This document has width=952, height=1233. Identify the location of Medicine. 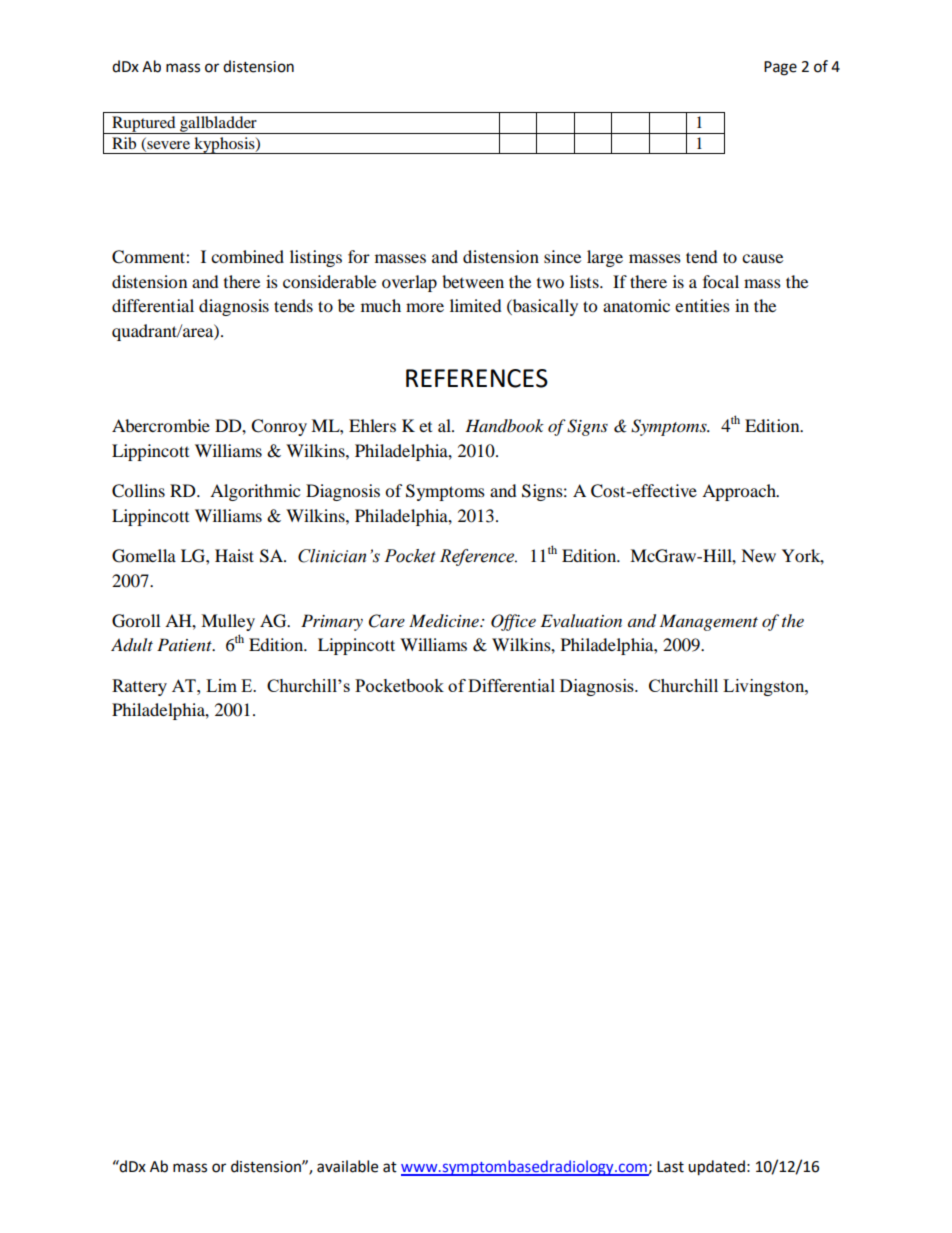
(445, 620).
